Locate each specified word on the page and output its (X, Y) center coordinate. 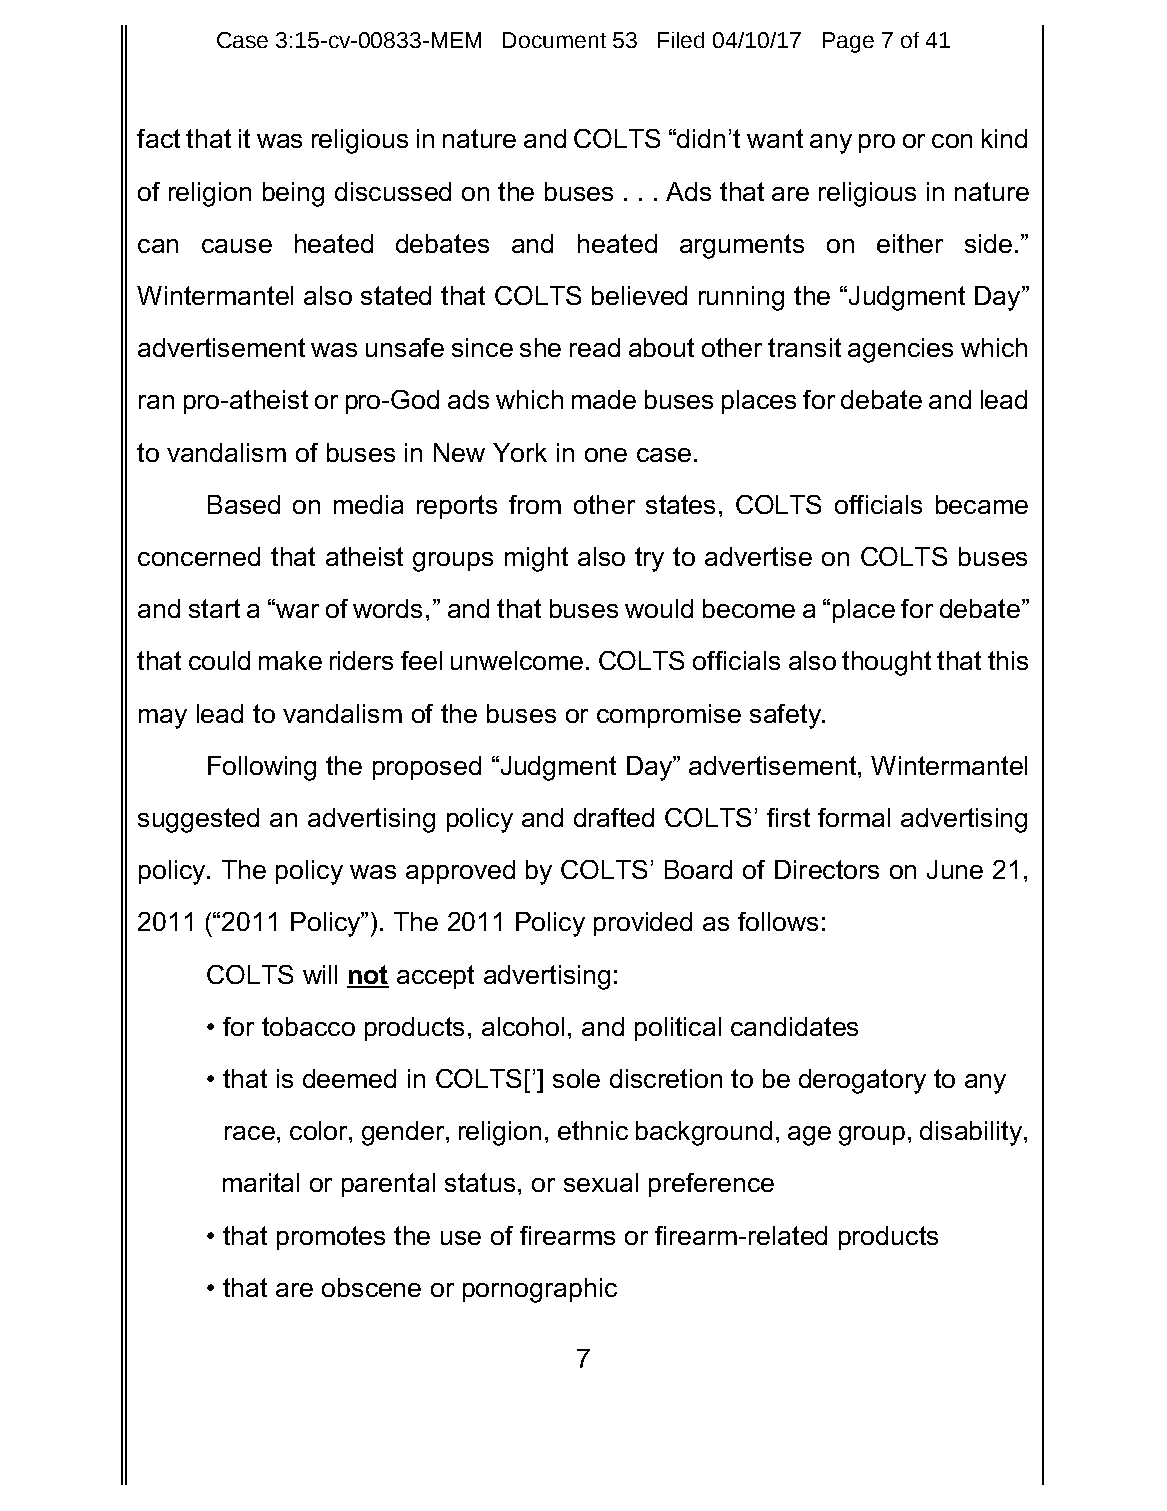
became (982, 504)
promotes (331, 1238)
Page (848, 42)
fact (158, 138)
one (606, 455)
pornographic (540, 1290)
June (955, 869)
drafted (614, 817)
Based (244, 504)
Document (554, 40)
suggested (198, 820)
